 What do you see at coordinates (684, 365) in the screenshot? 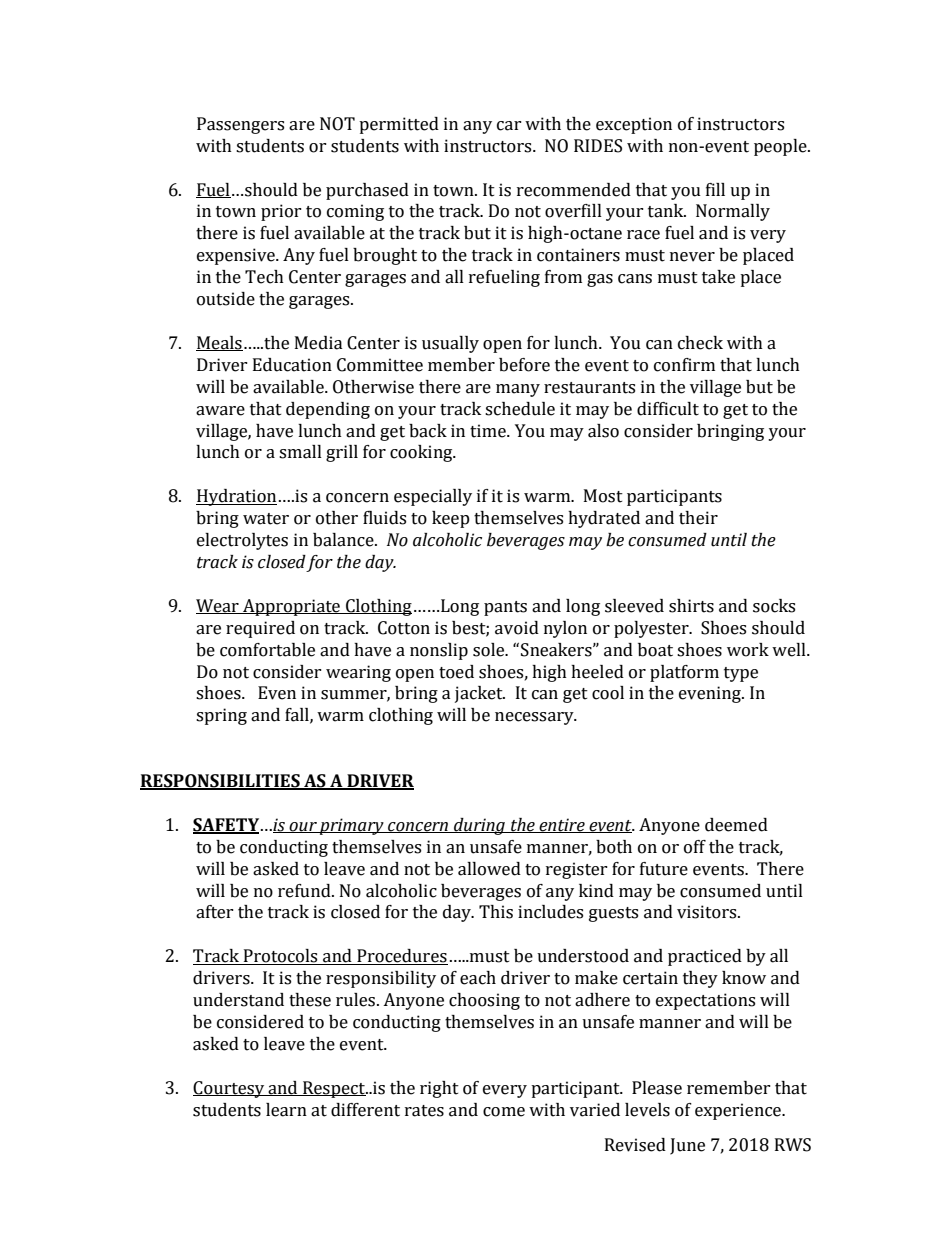
I see `confirm` at bounding box center [684, 365].
